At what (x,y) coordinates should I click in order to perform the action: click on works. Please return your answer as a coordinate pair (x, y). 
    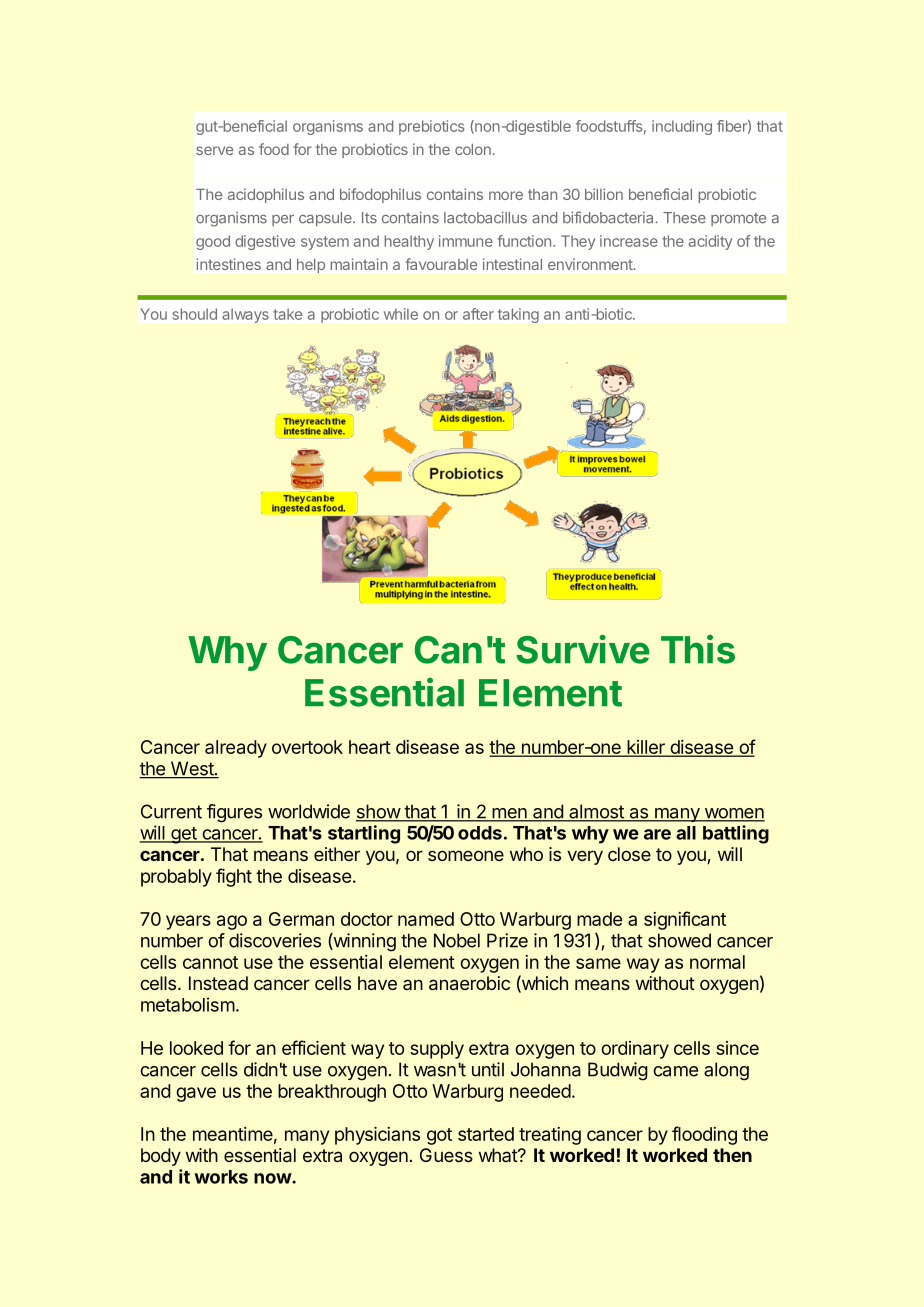
    Looking at the image, I should click on (221, 1177).
